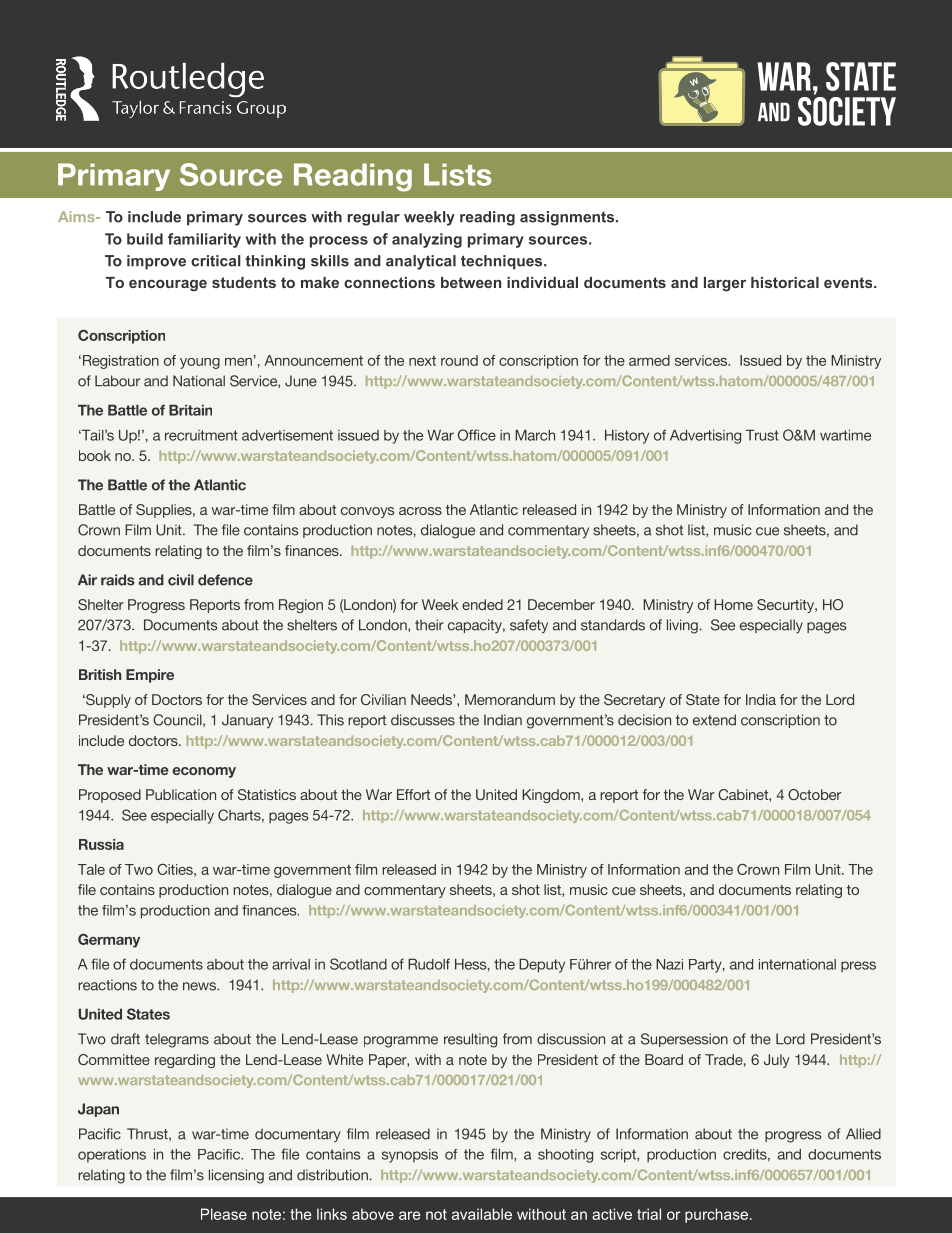 The height and width of the screenshot is (1233, 952). I want to click on recruitment, so click(201, 435).
